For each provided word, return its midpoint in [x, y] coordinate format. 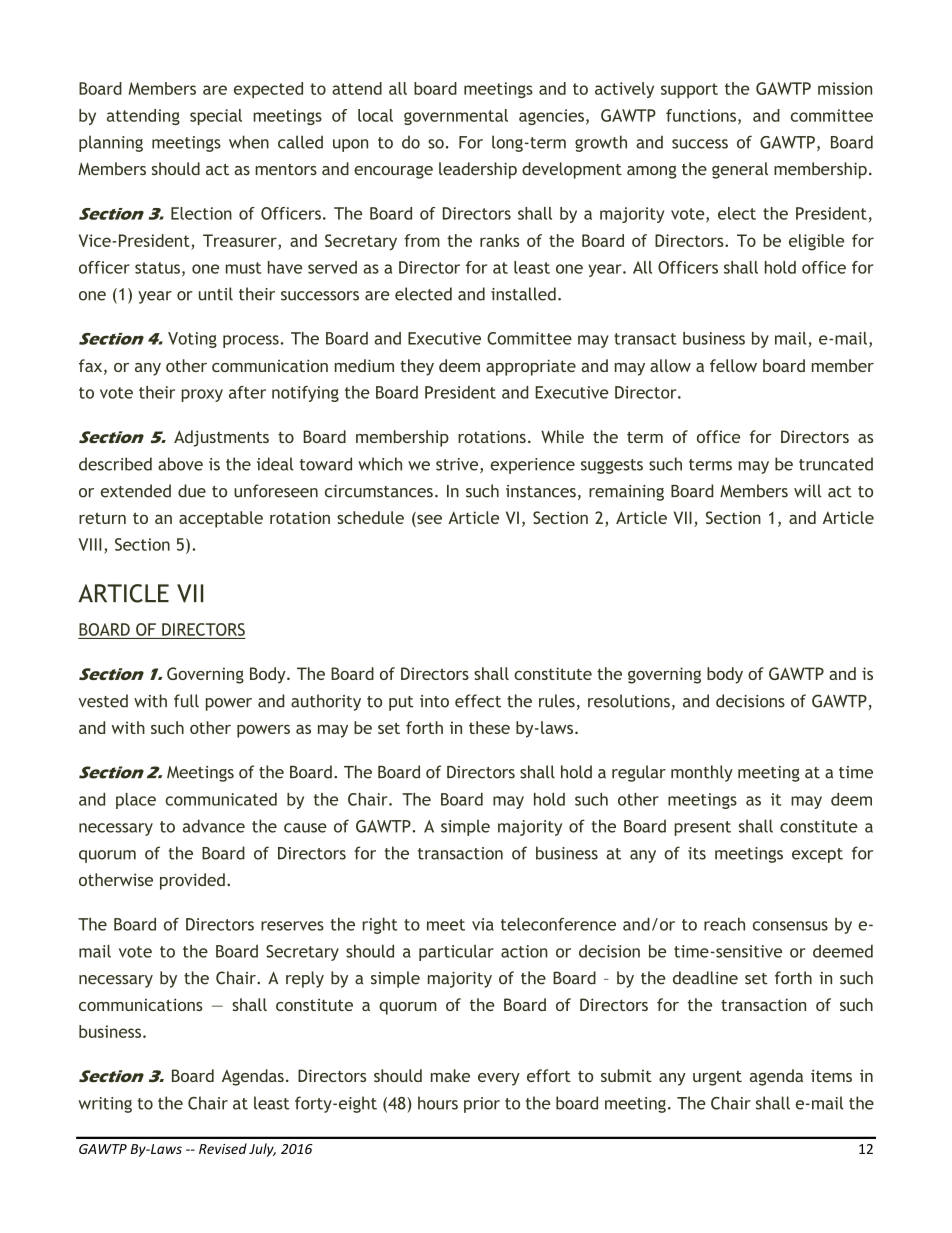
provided [192, 881]
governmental [456, 117]
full [186, 701]
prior [482, 1105]
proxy [202, 395]
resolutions [629, 701]
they [417, 367]
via [483, 924]
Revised [223, 1148]
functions [702, 116]
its [697, 853]
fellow [733, 365]
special [216, 117]
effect [478, 701]
